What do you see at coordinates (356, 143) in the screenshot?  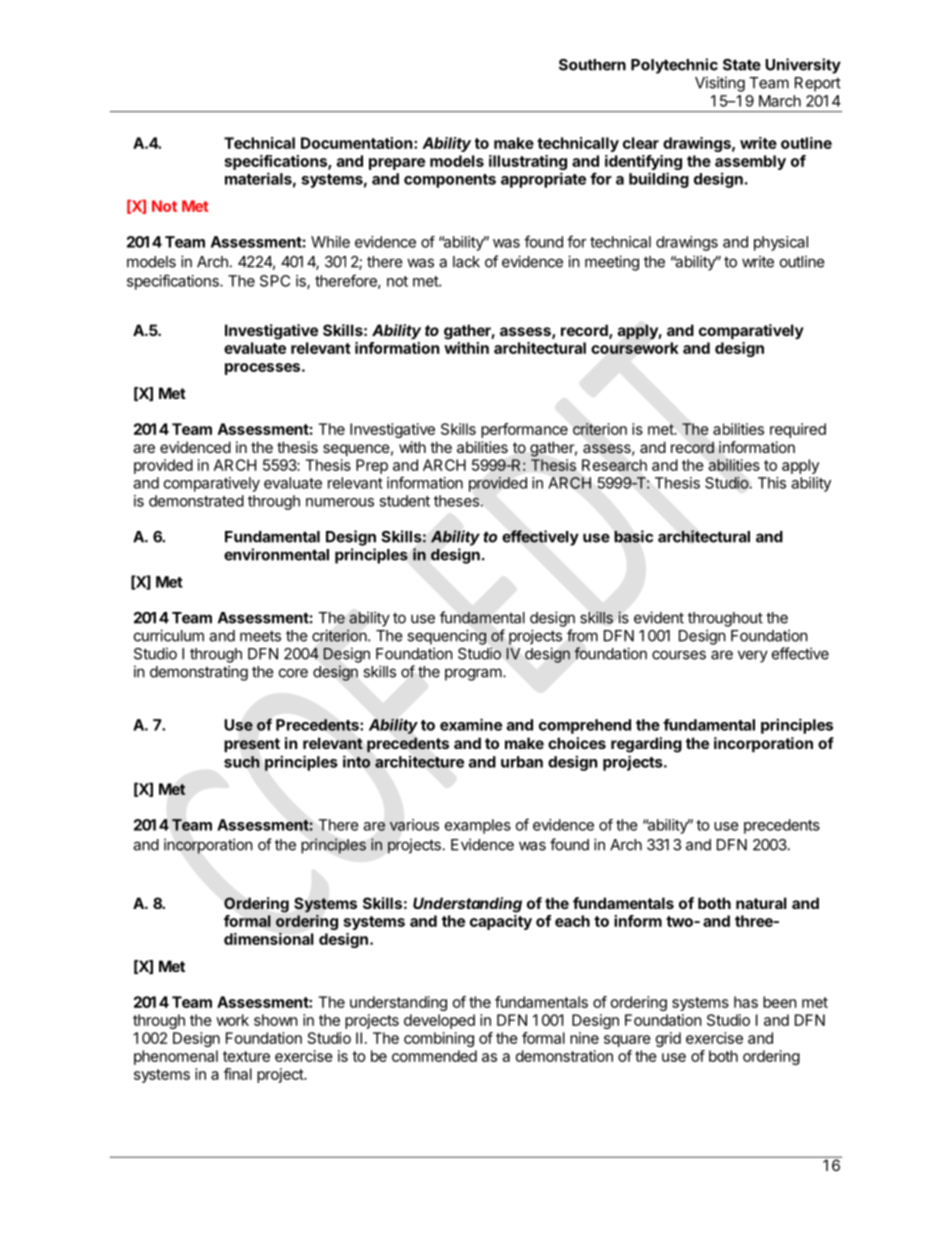 I see `Documentation` at bounding box center [356, 143].
